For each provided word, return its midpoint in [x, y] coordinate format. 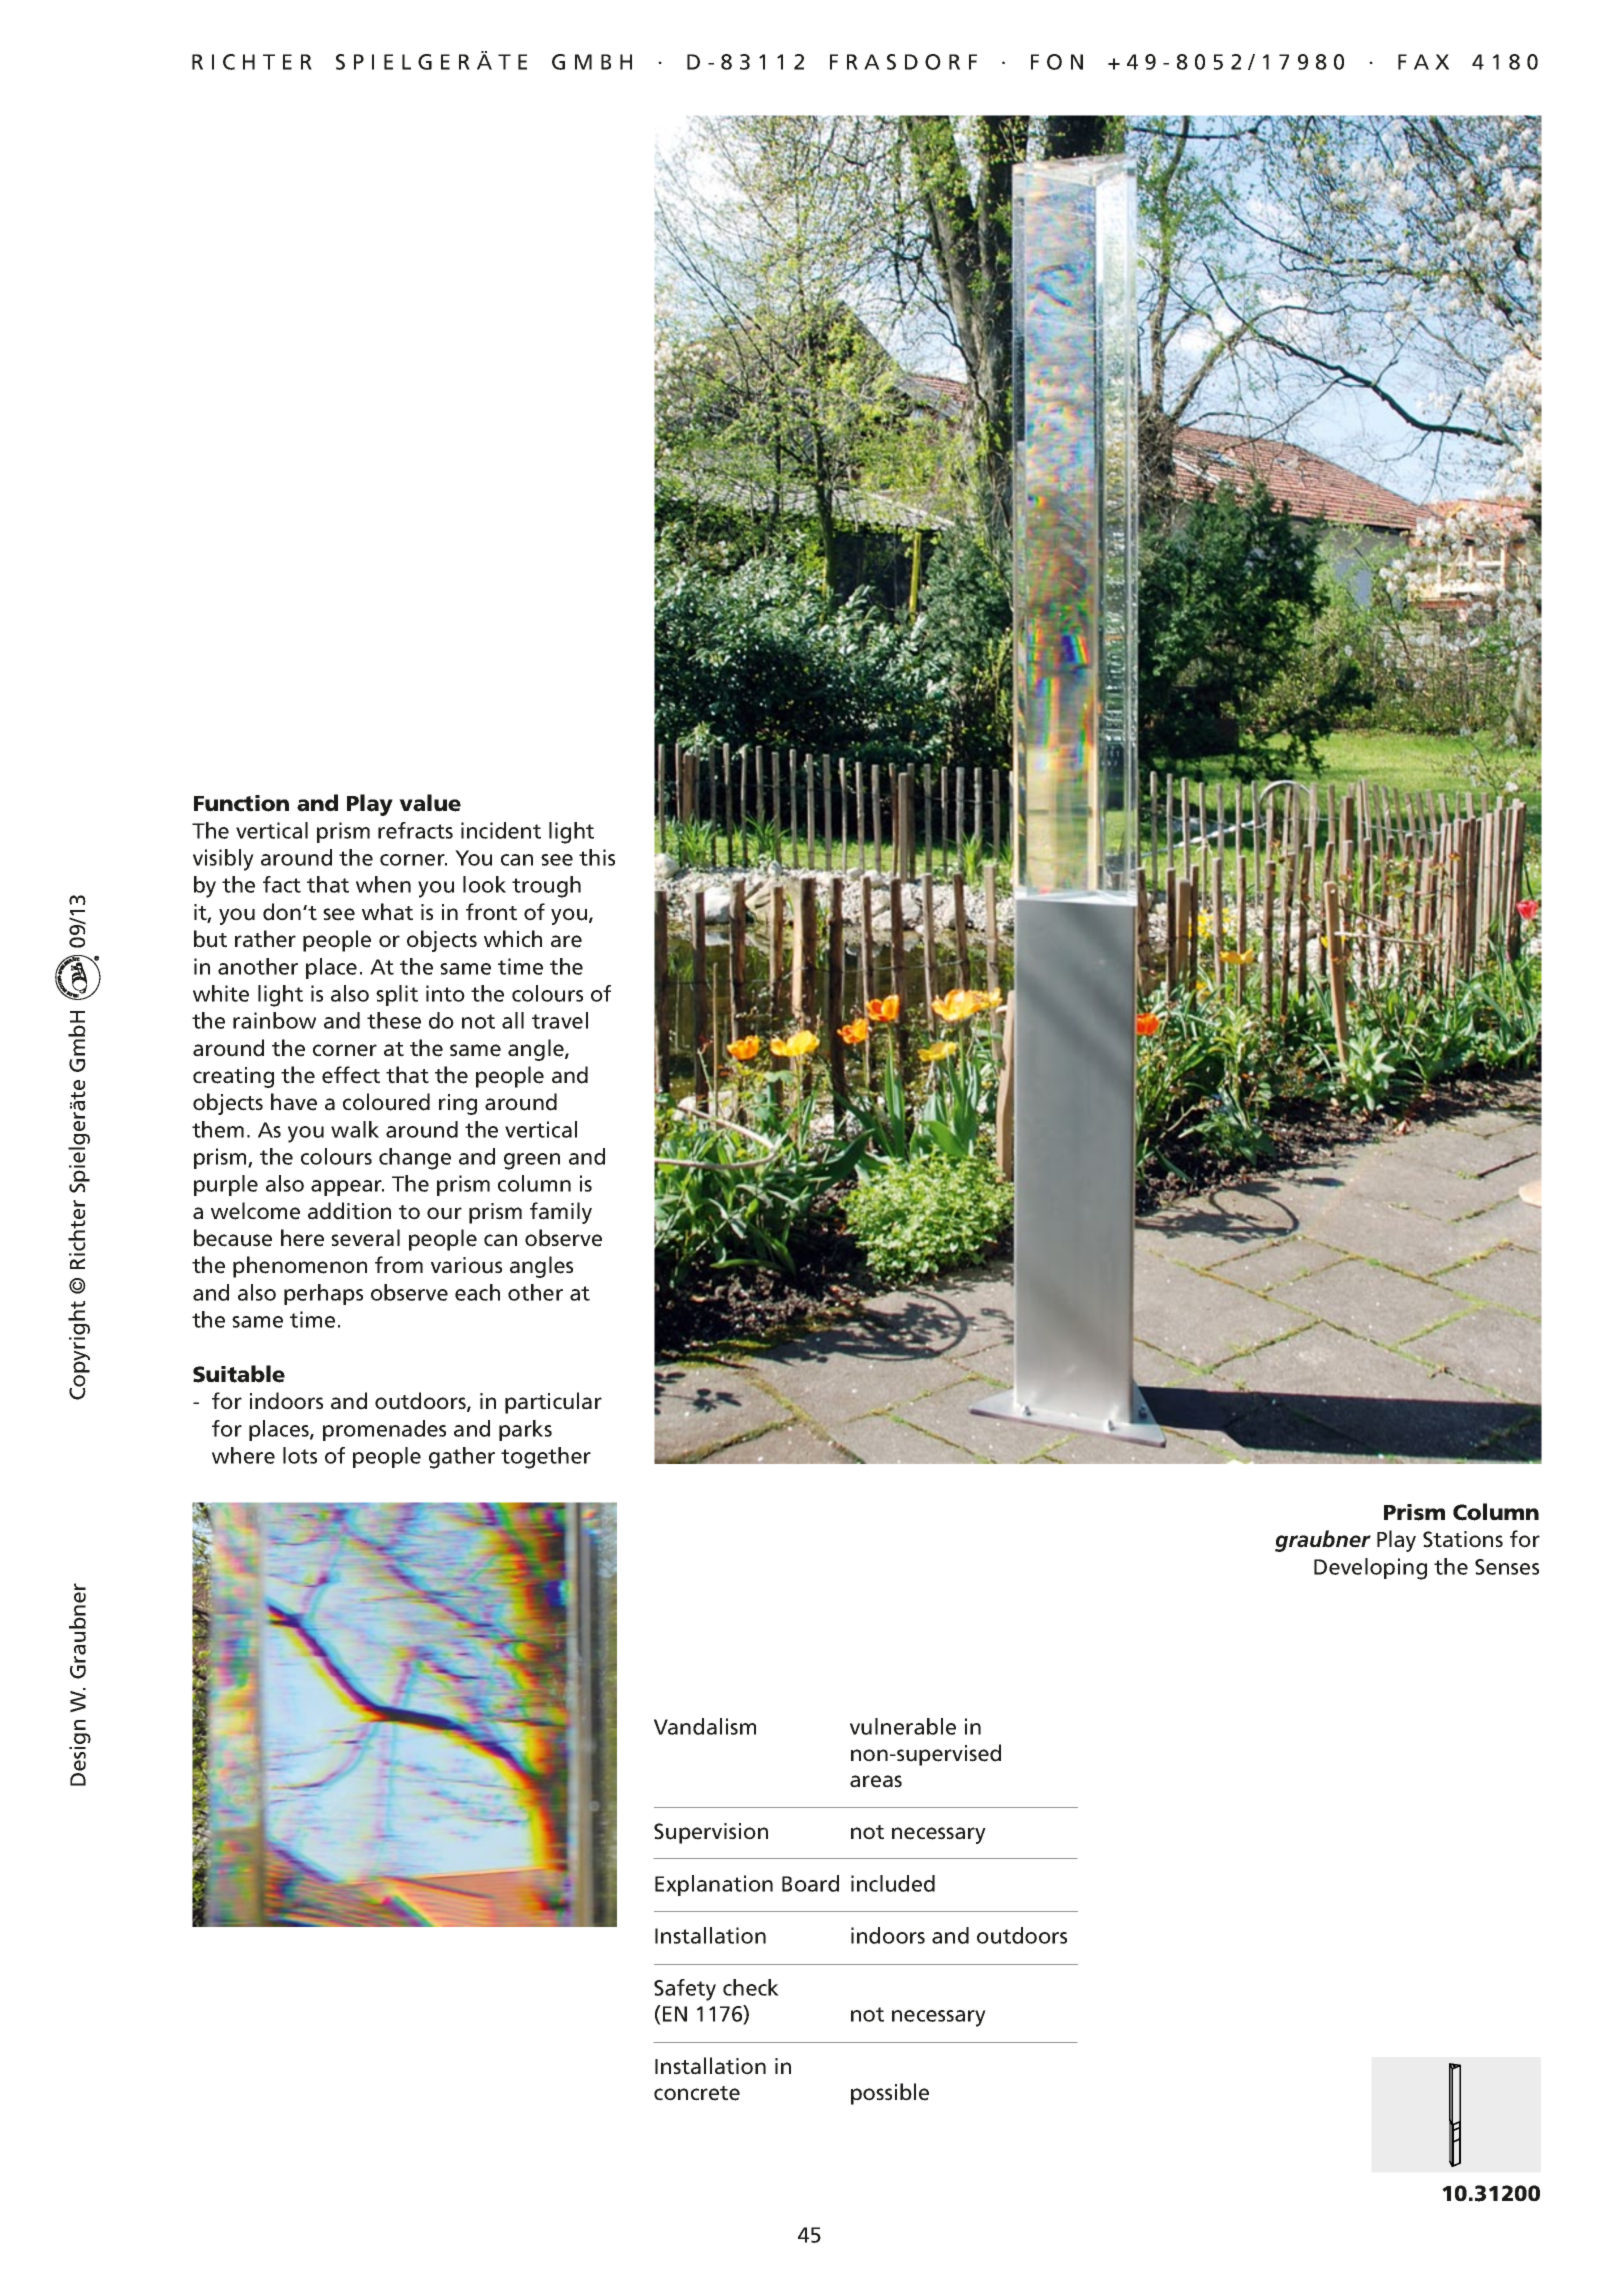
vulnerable [903, 1726]
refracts [415, 830]
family [561, 1213]
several [365, 1238]
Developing [1370, 1569]
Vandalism [705, 1726]
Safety [685, 1990]
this [597, 857]
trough [546, 887]
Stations [1463, 1539]
